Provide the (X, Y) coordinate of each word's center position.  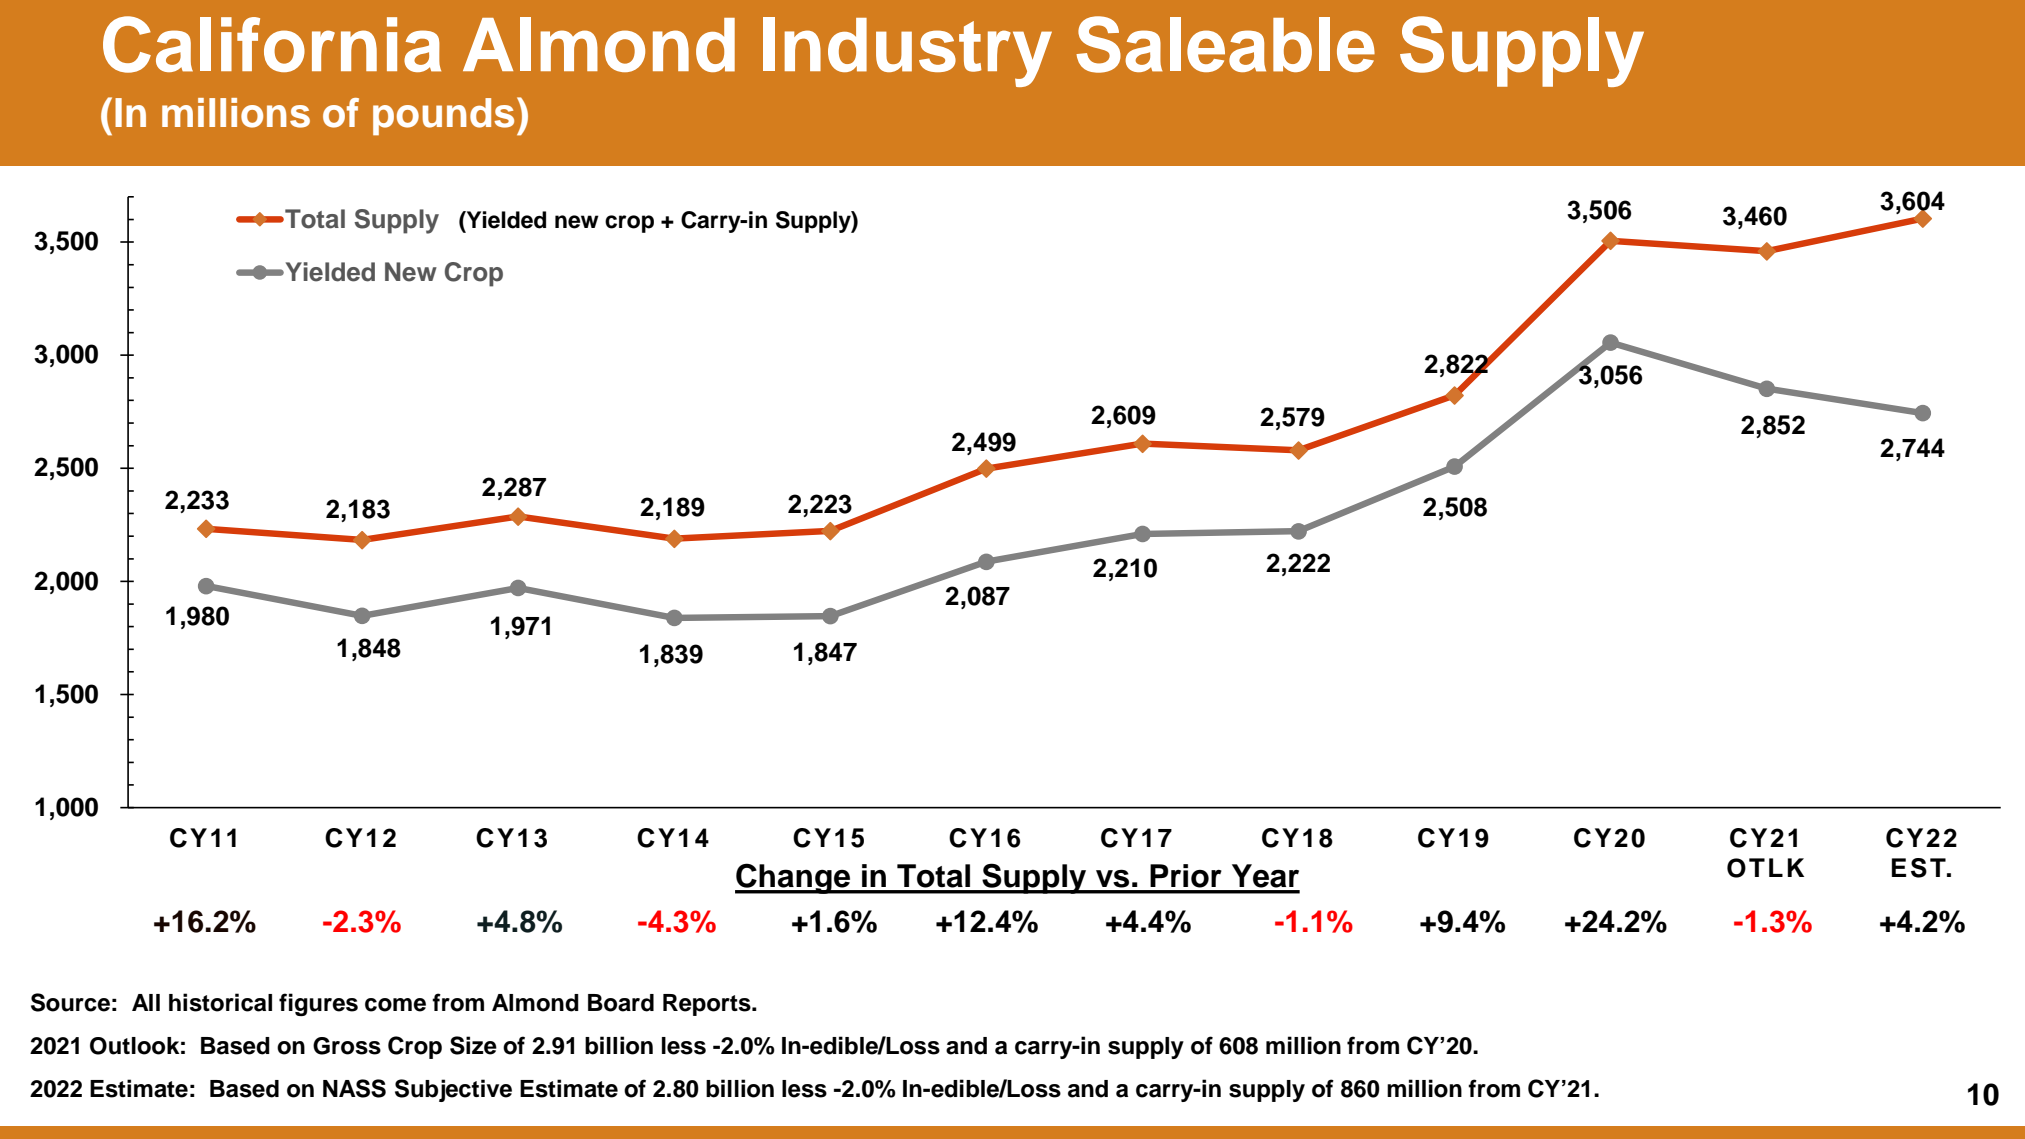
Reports (708, 1005)
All (146, 1002)
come (395, 1005)
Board (621, 1003)
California (272, 44)
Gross (347, 1046)
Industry (907, 52)
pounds (443, 117)
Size (473, 1045)
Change (794, 878)
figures (318, 1004)
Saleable (1225, 44)
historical (220, 1002)
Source (70, 1002)
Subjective (453, 1090)
